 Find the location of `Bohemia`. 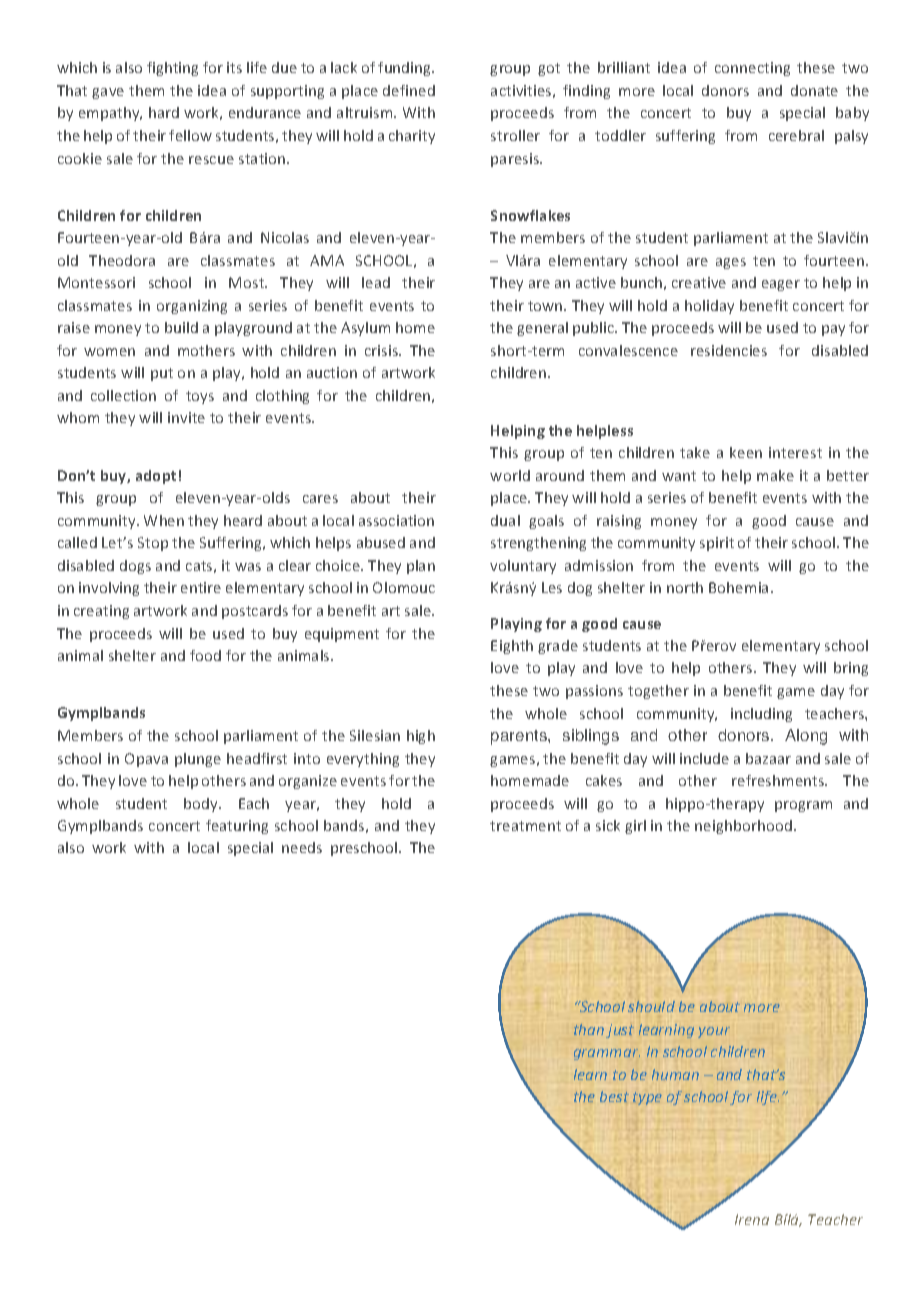

Bohemia is located at coordinates (738, 587).
